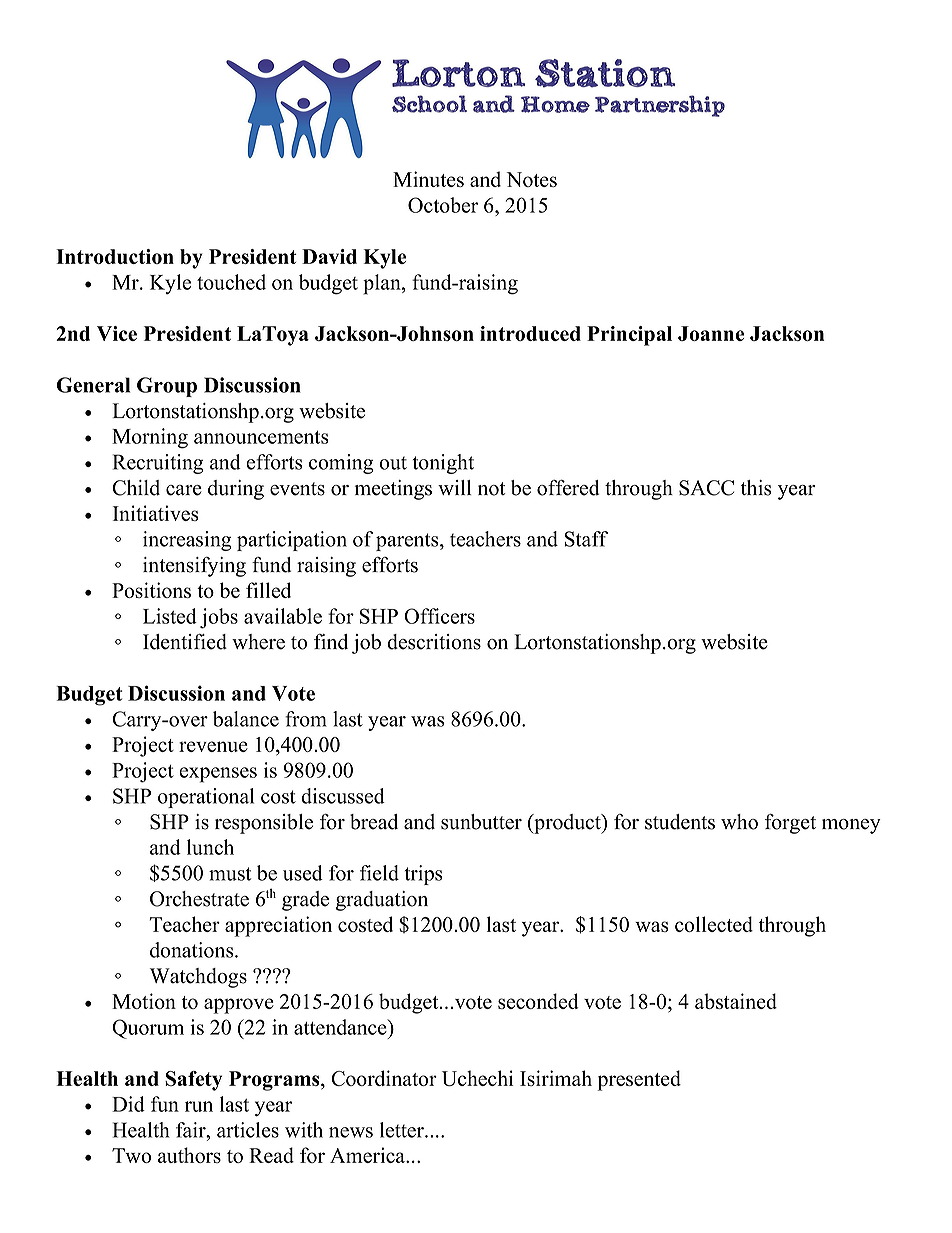  I want to click on Joanne, so click(711, 333).
